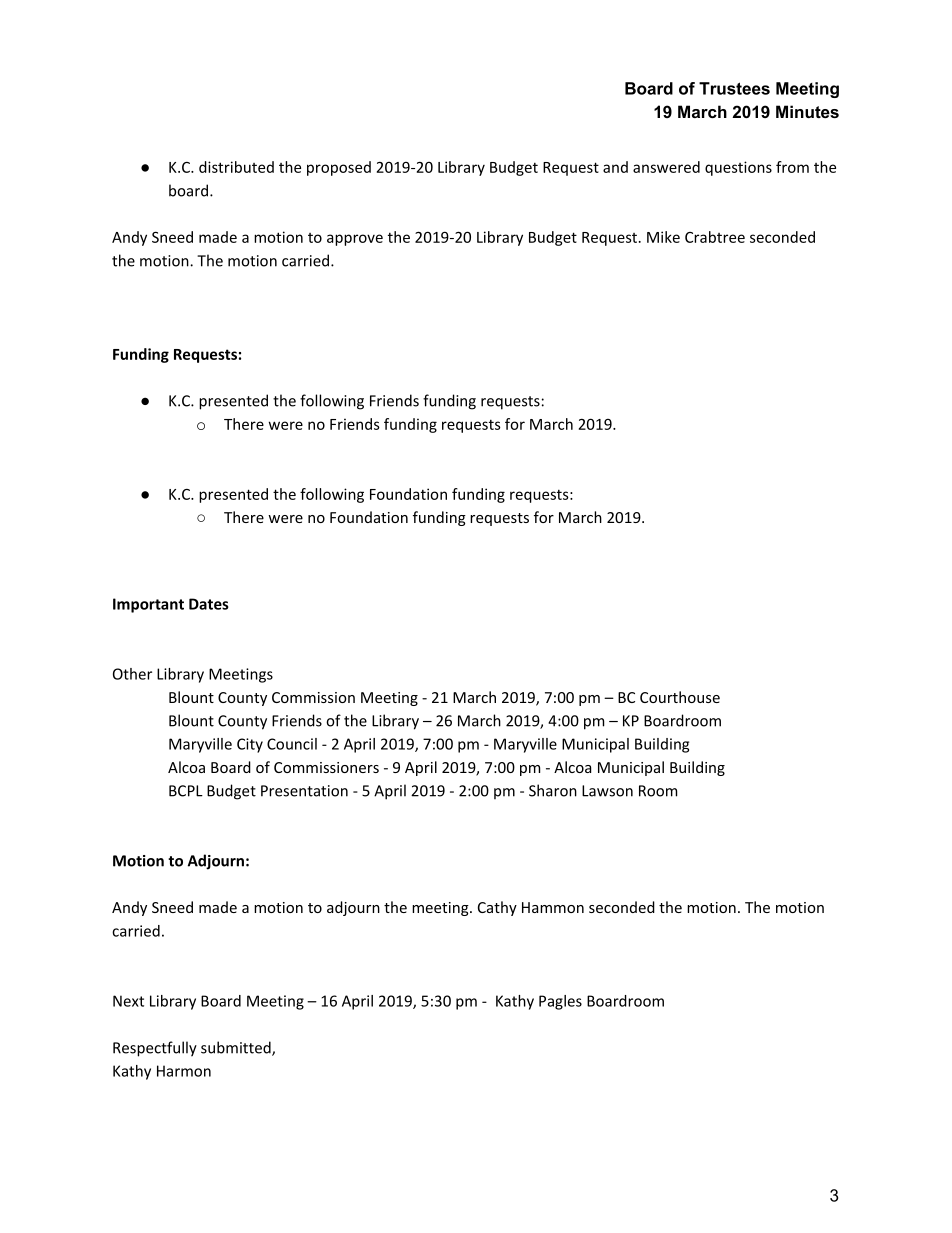 The height and width of the screenshot is (1233, 952). What do you see at coordinates (607, 791) in the screenshot?
I see `Lawson` at bounding box center [607, 791].
